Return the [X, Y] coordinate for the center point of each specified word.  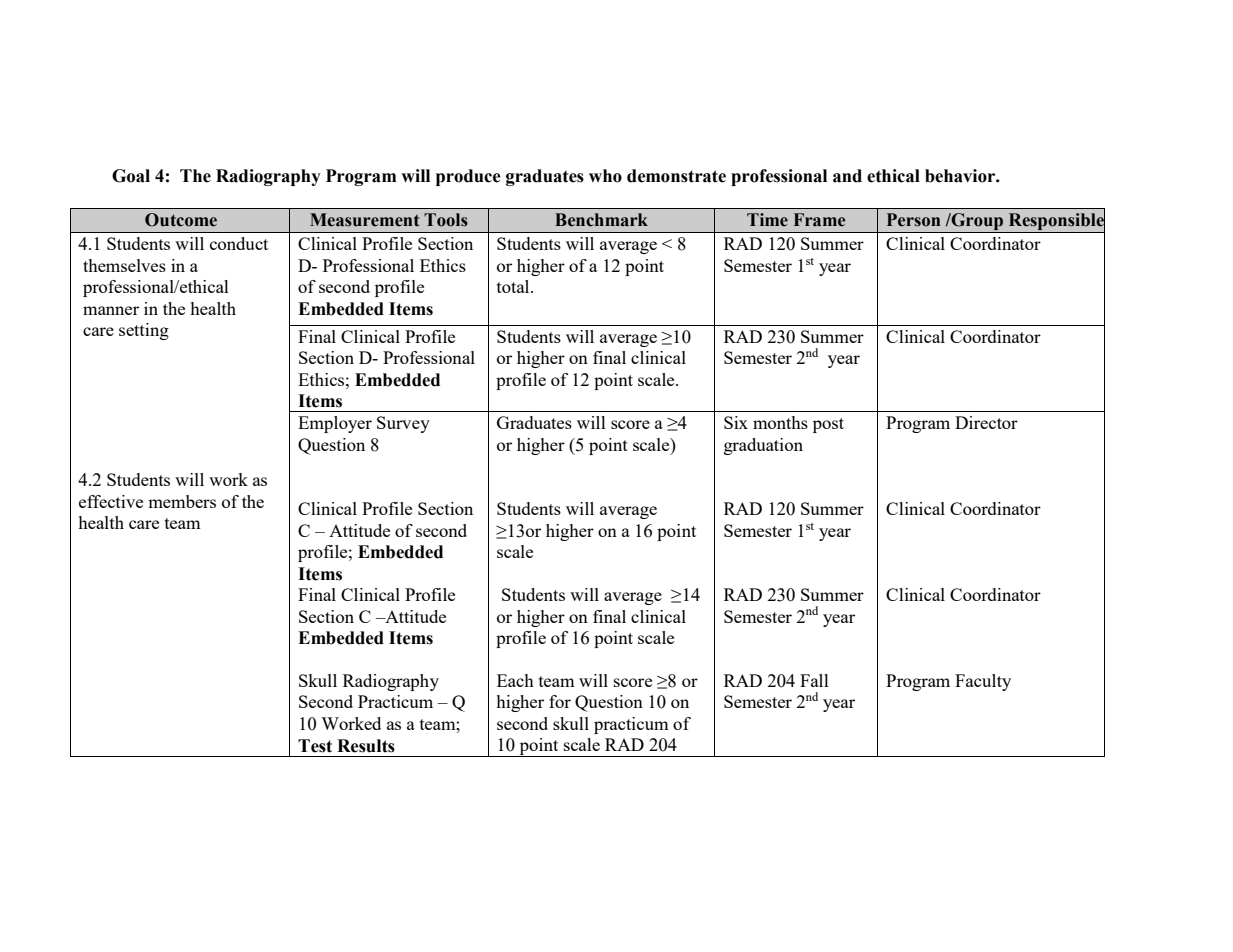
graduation [763, 446]
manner [111, 310]
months [780, 422]
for [560, 701]
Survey [403, 424]
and [847, 176]
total [514, 286]
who [605, 176]
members [182, 501]
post [828, 425]
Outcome [181, 220]
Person [913, 220]
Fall [814, 680]
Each [515, 680]
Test [315, 746]
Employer [335, 424]
